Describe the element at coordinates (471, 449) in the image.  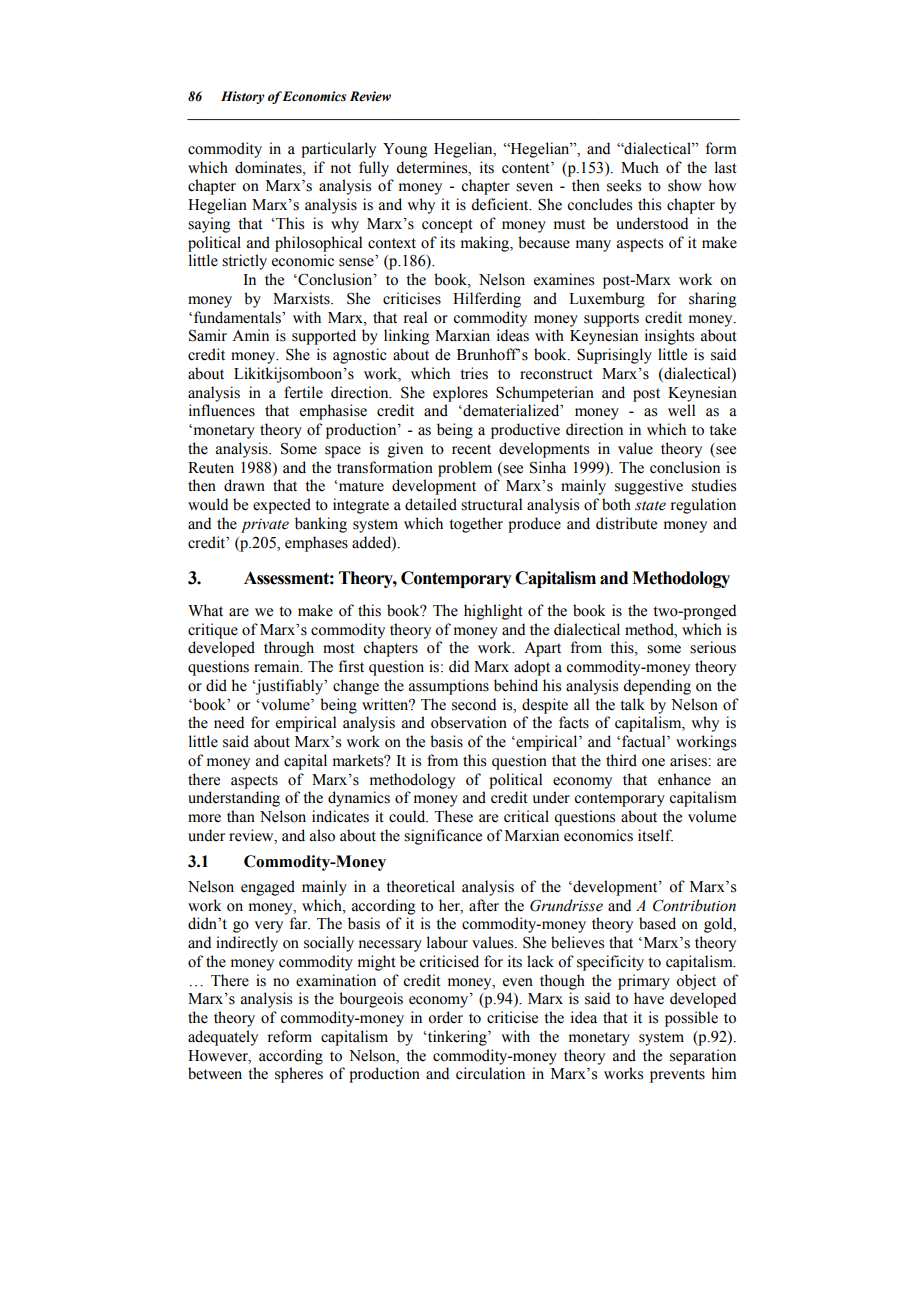
I see `recent` at that location.
